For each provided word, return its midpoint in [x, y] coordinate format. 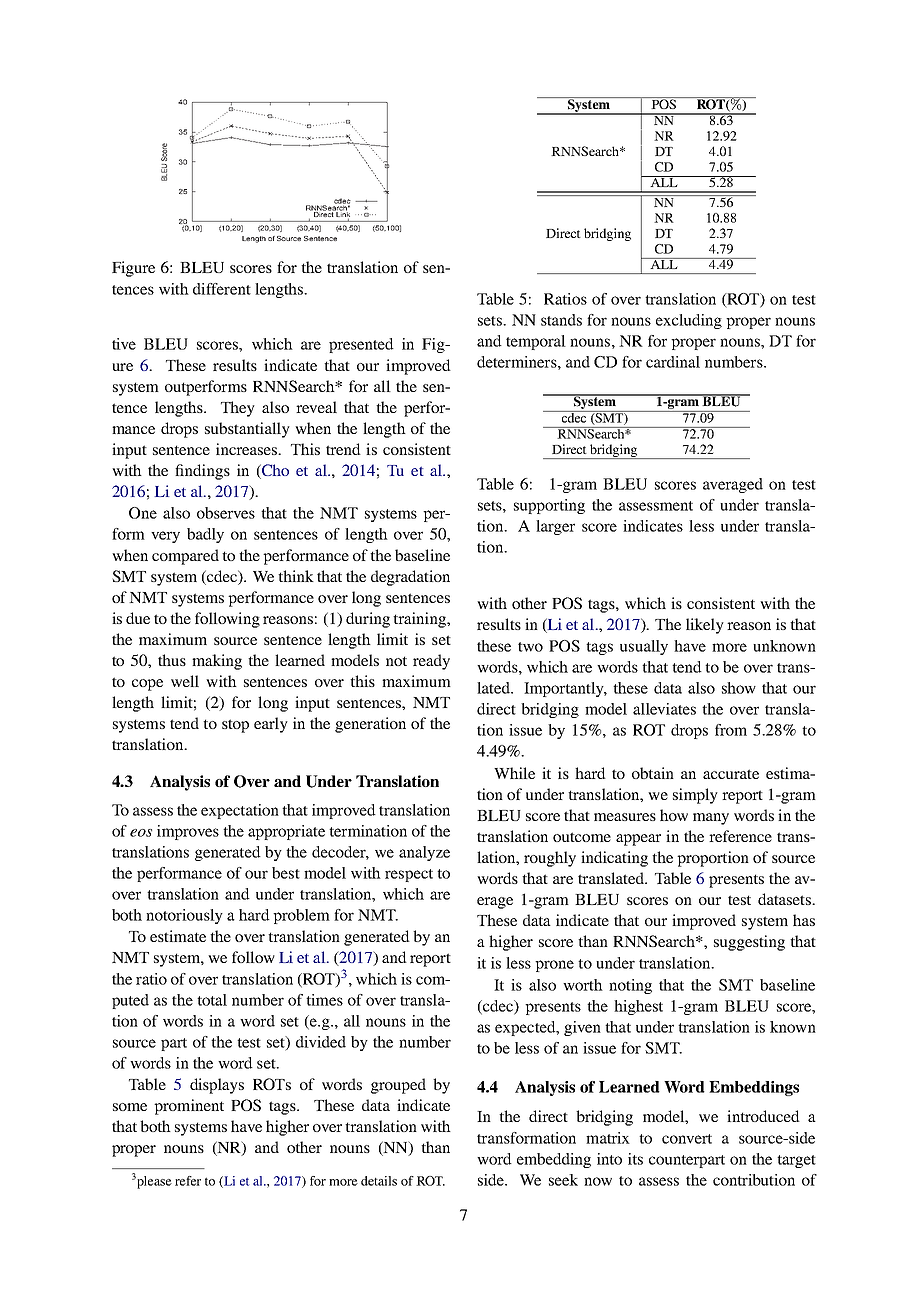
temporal [536, 342]
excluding [689, 321]
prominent [189, 1107]
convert [687, 1139]
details [379, 1181]
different [222, 289]
